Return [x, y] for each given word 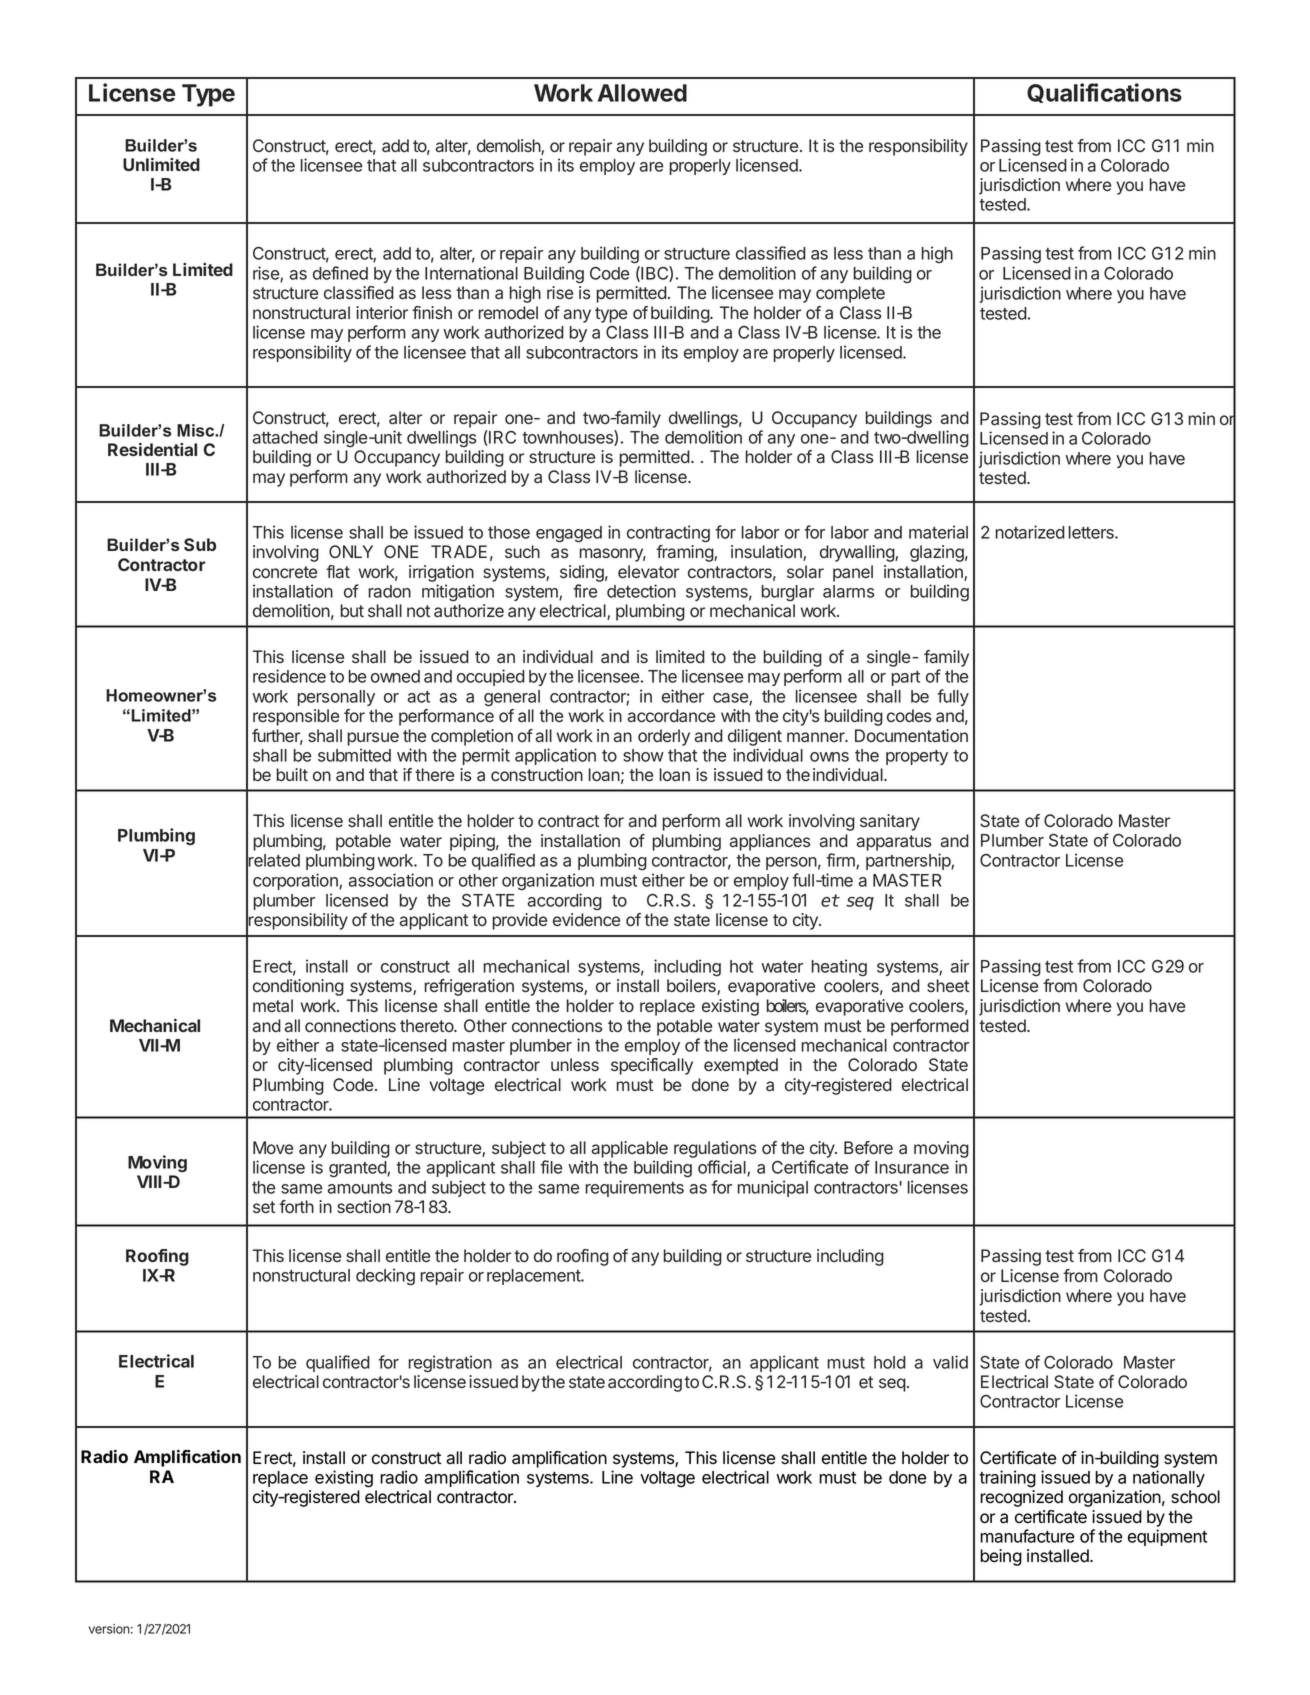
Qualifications [1104, 93]
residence [289, 676]
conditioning [298, 987]
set [264, 1207]
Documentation [911, 736]
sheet [948, 985]
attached [285, 437]
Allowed [642, 93]
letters [1092, 532]
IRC [501, 438]
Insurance [912, 1167]
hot [741, 966]
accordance [671, 716]
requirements [635, 1188]
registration [450, 1364]
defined [340, 273]
